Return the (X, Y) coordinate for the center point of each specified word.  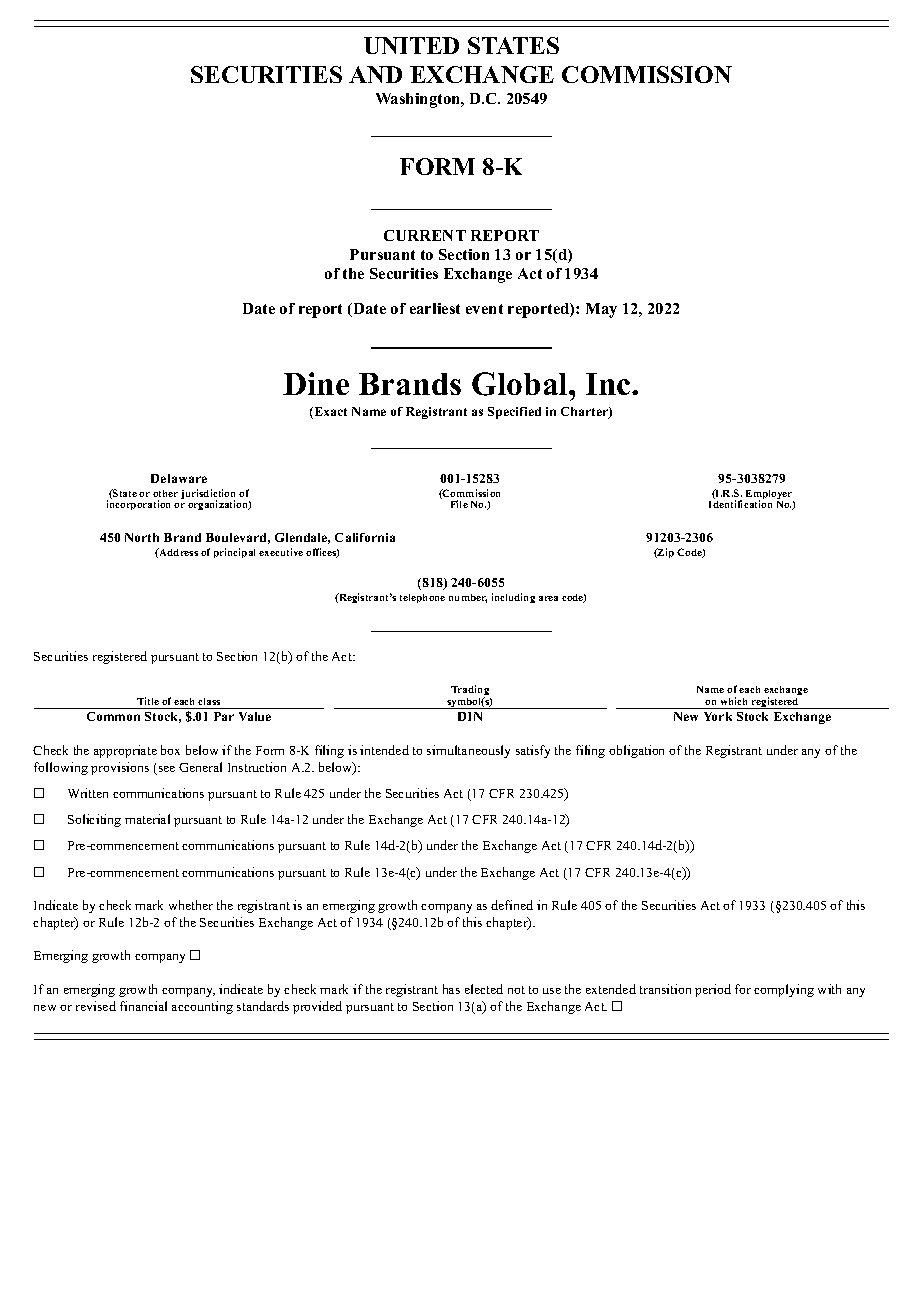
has (451, 989)
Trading (470, 691)
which (734, 701)
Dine (316, 383)
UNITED (411, 45)
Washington (419, 100)
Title (148, 701)
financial (143, 1006)
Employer (770, 496)
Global (521, 384)
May (601, 310)
